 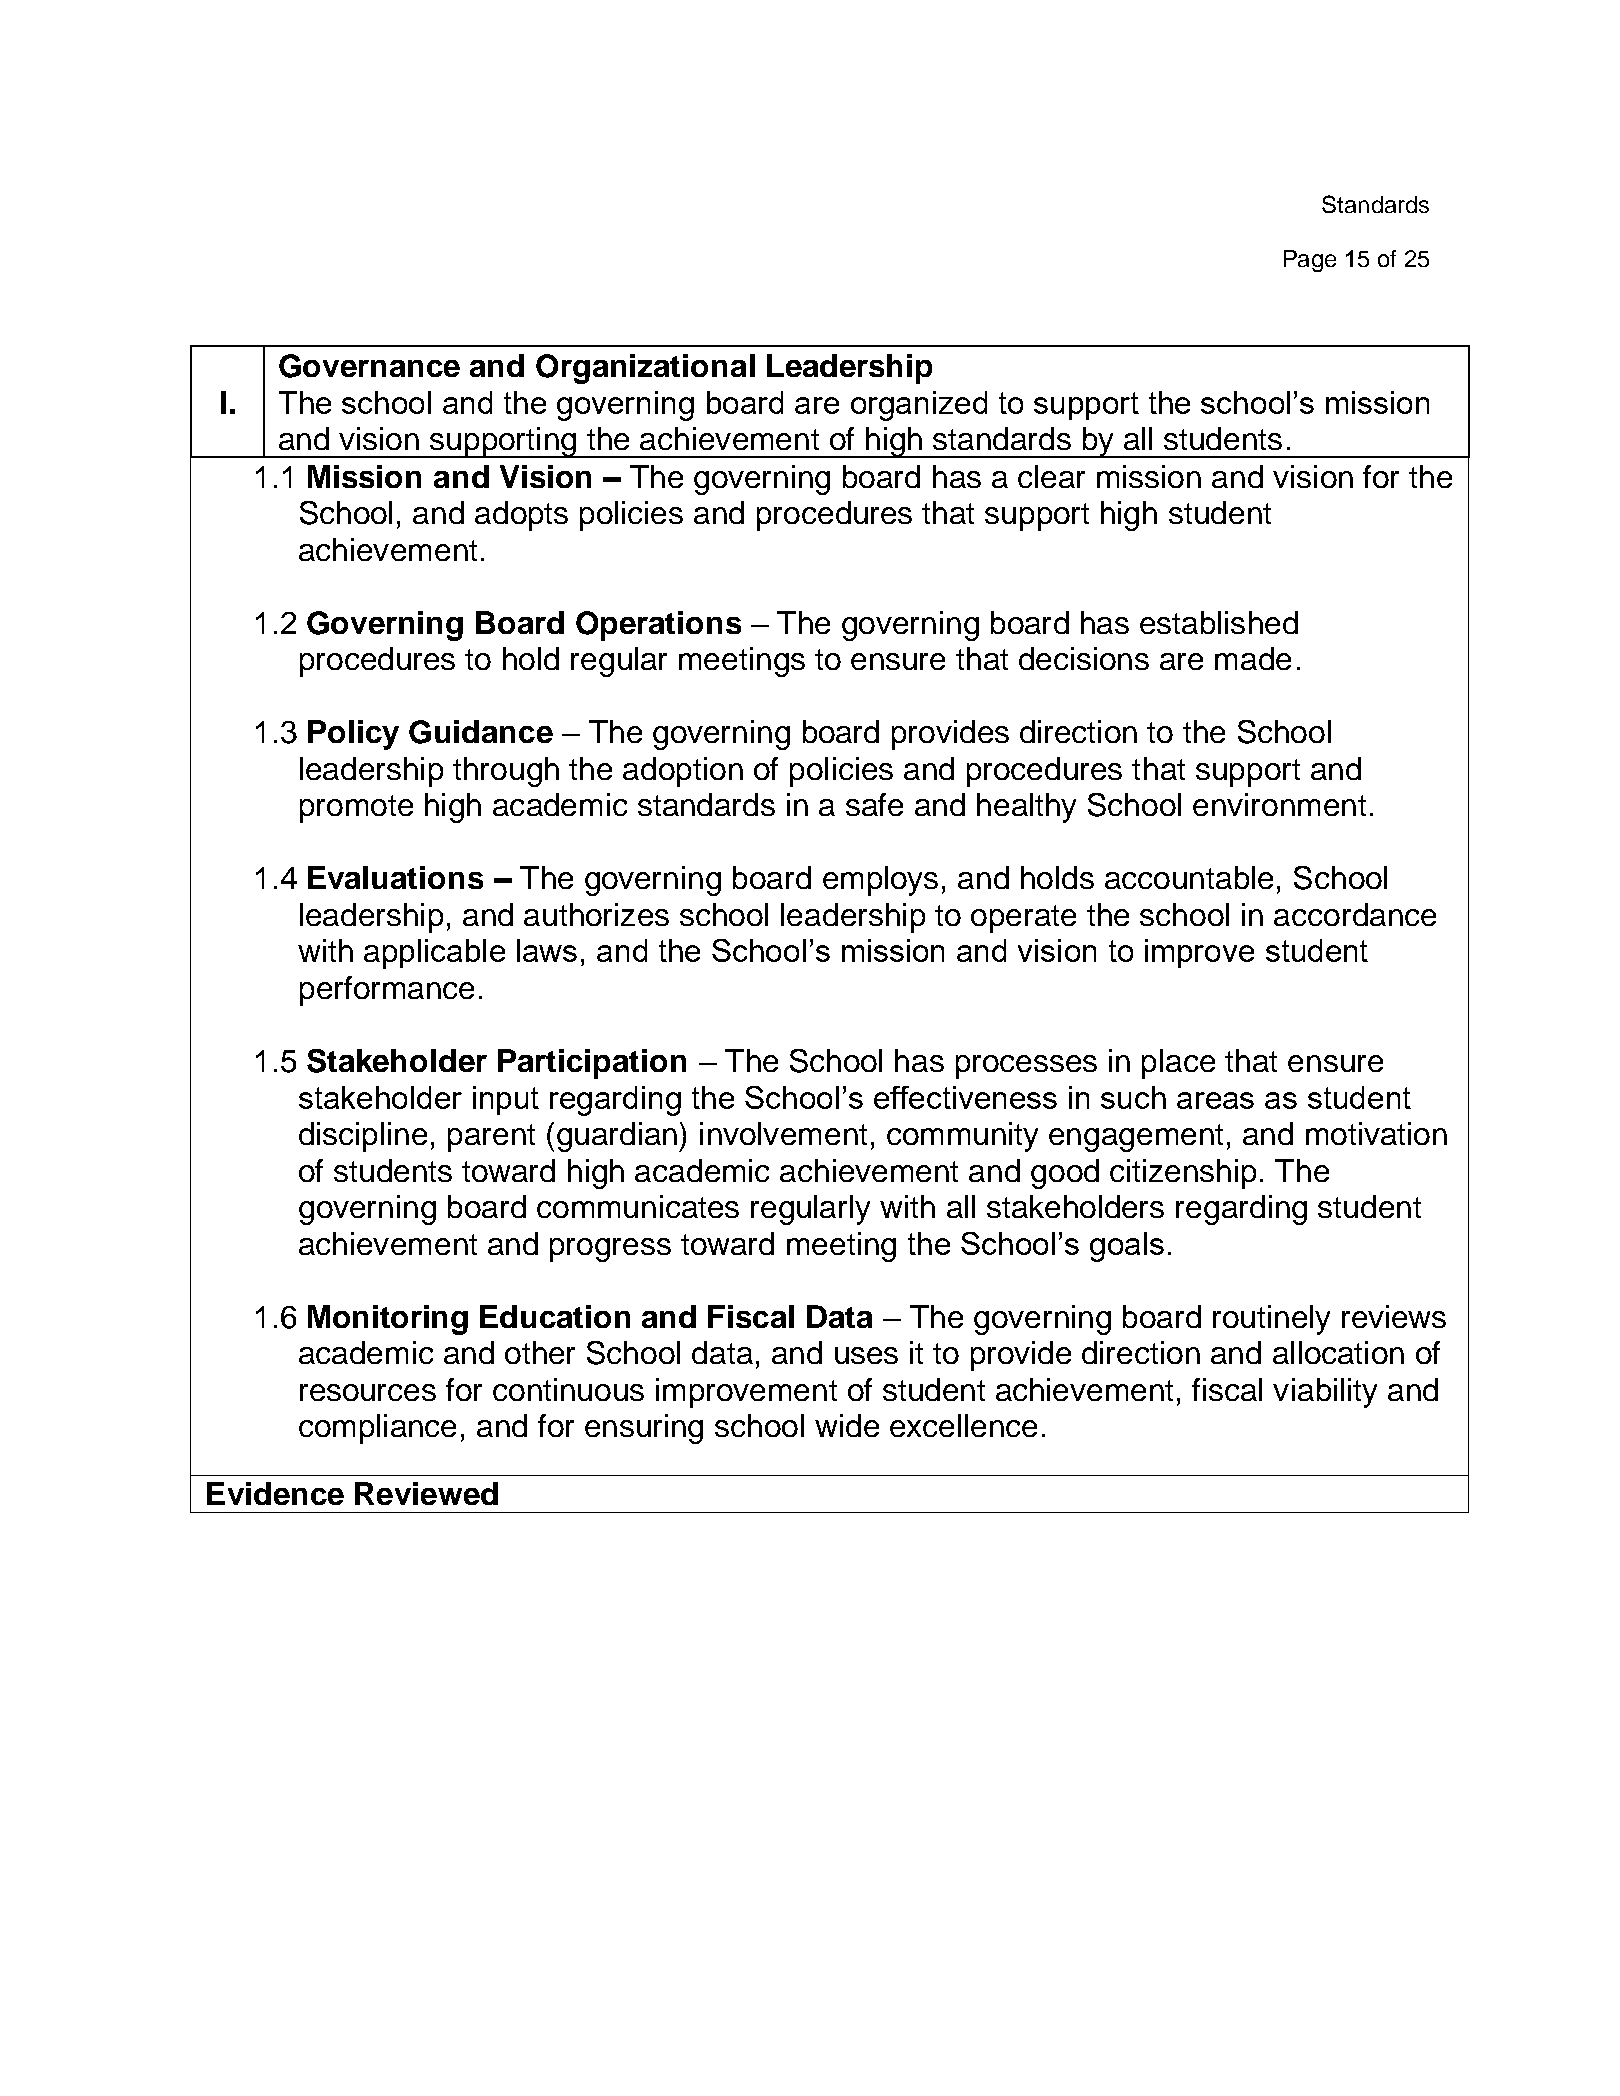 What do you see at coordinates (783, 1133) in the screenshot?
I see `involvement` at bounding box center [783, 1133].
